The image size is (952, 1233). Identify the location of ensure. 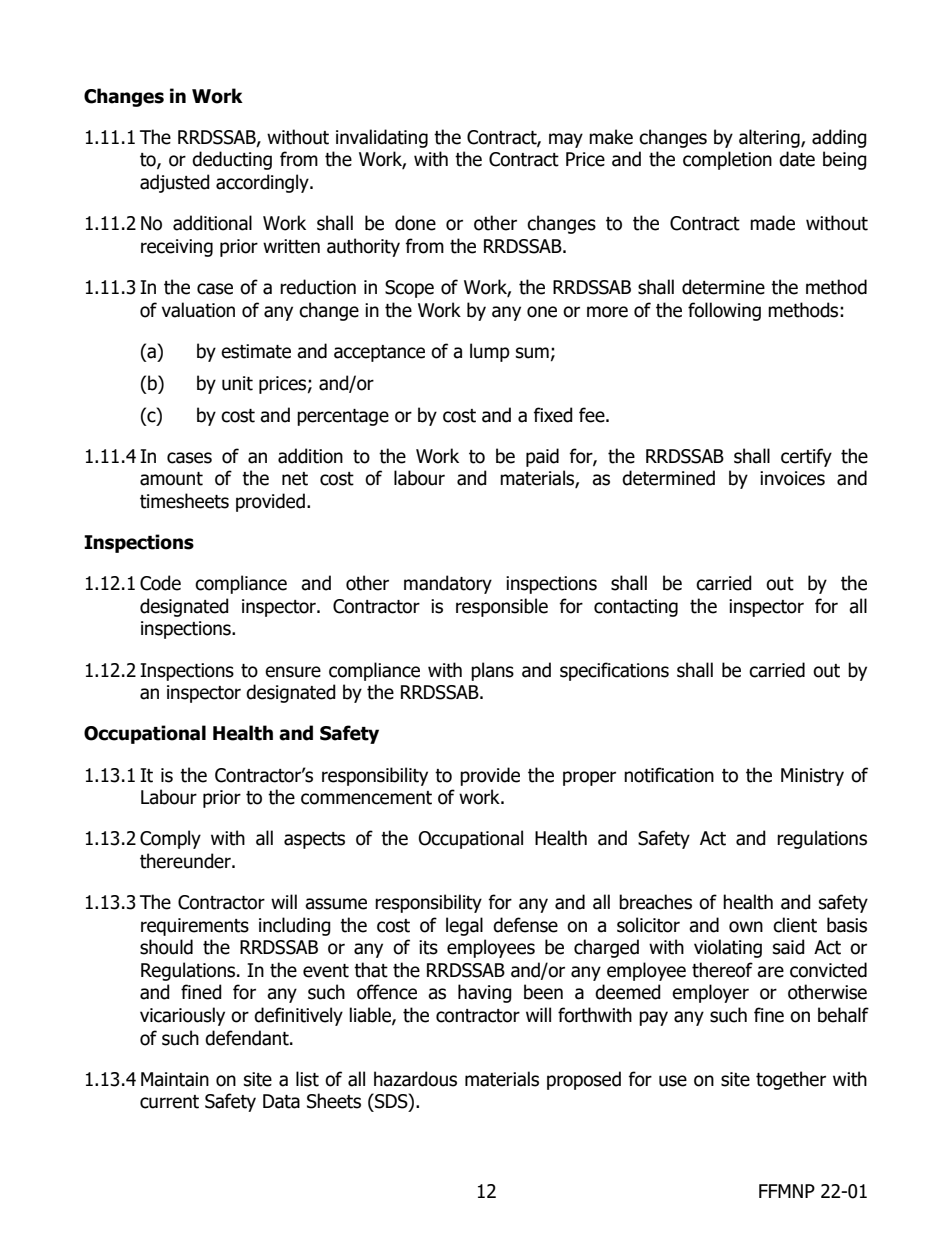
(293, 672).
